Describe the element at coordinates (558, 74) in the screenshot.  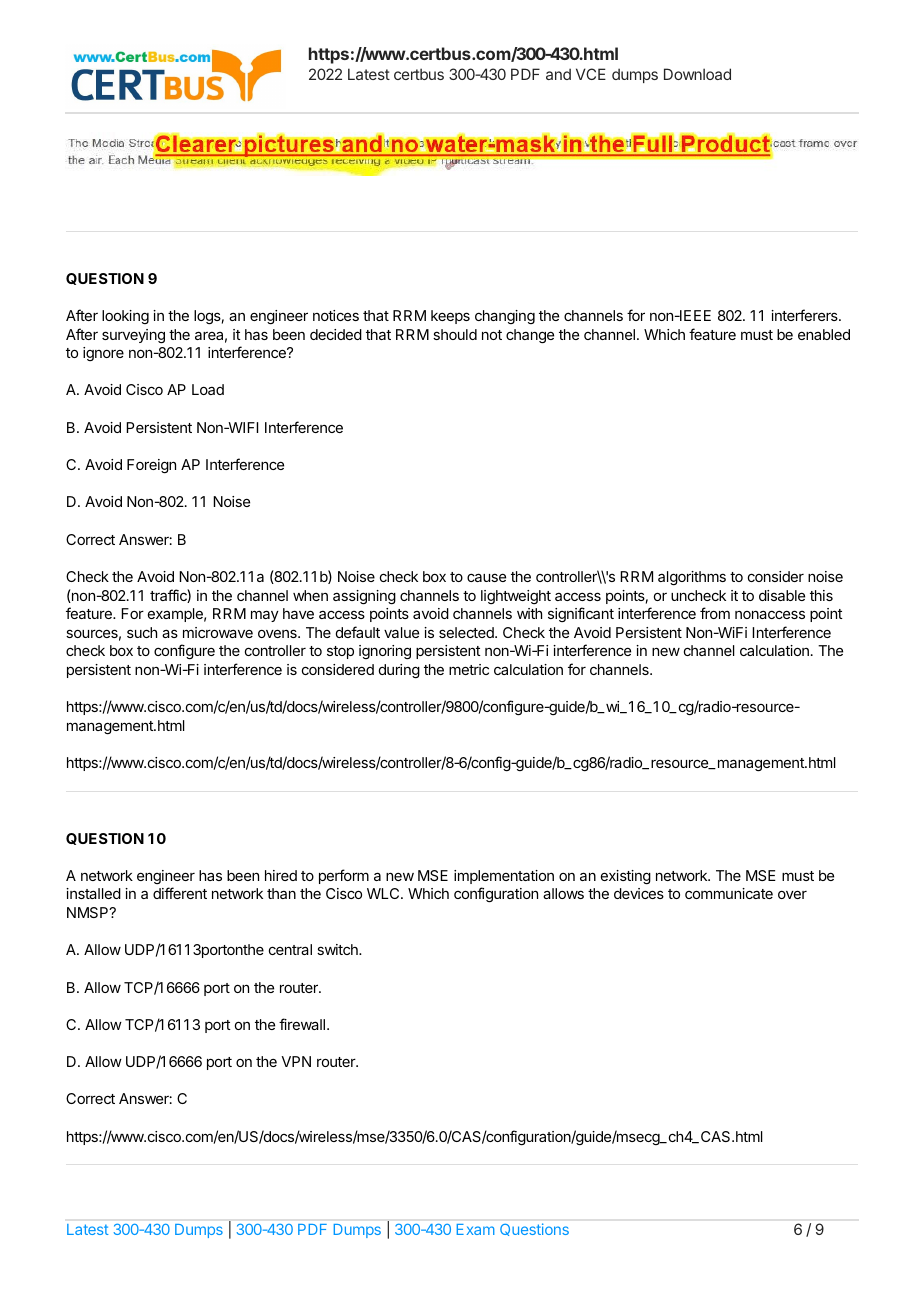
I see `and` at that location.
